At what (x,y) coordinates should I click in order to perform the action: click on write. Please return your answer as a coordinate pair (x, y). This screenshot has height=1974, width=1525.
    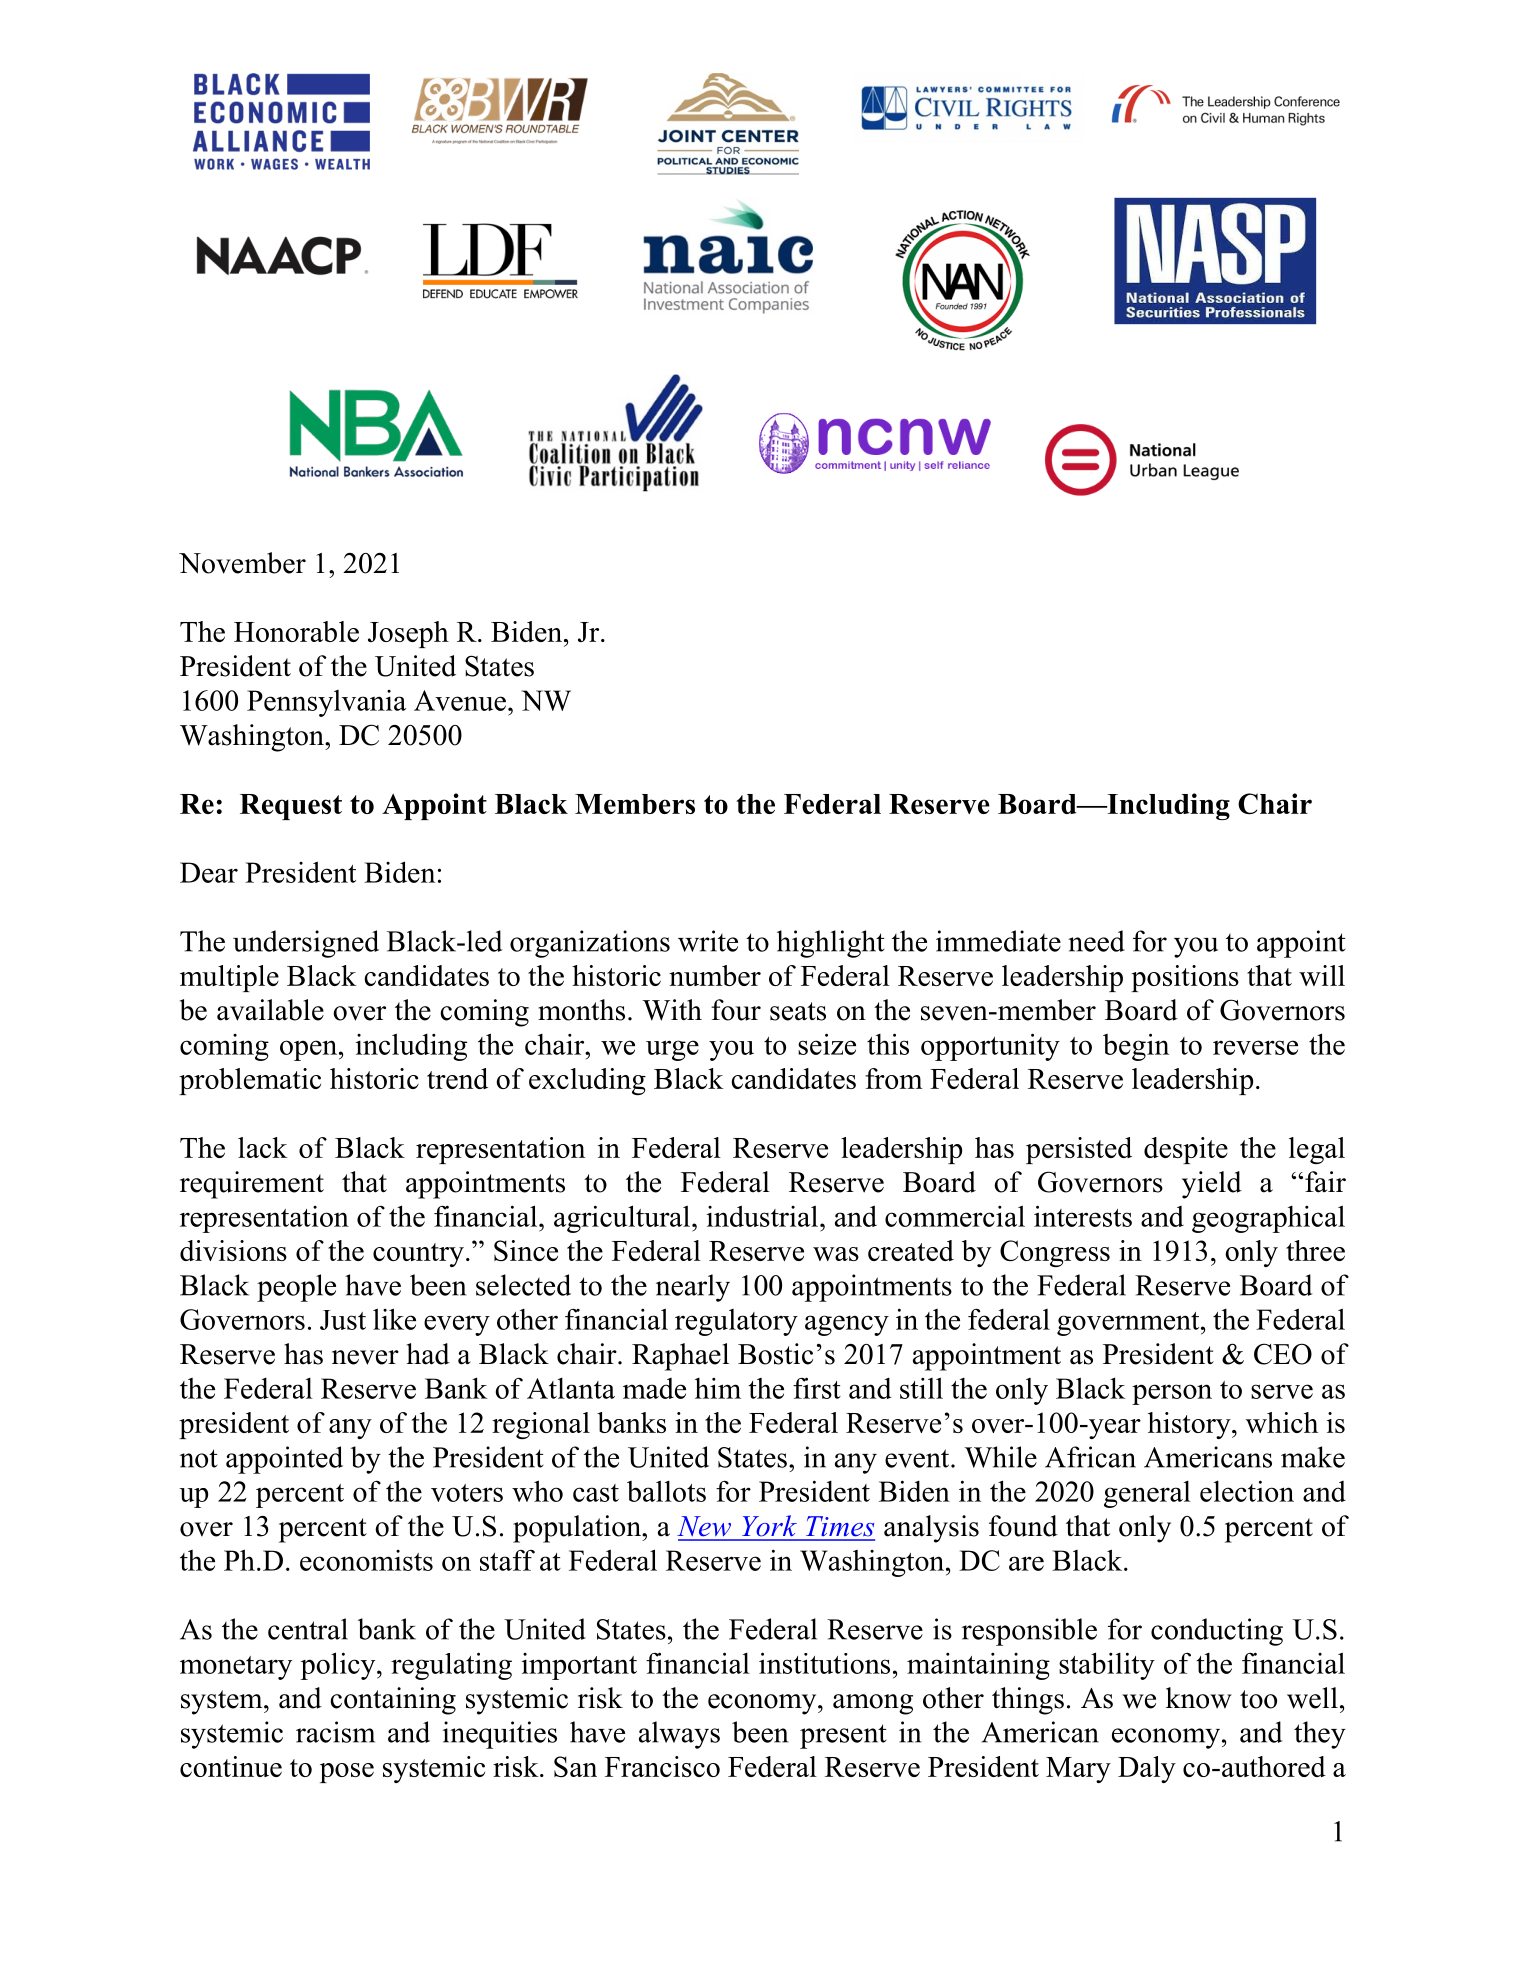
    Looking at the image, I should click on (708, 941).
